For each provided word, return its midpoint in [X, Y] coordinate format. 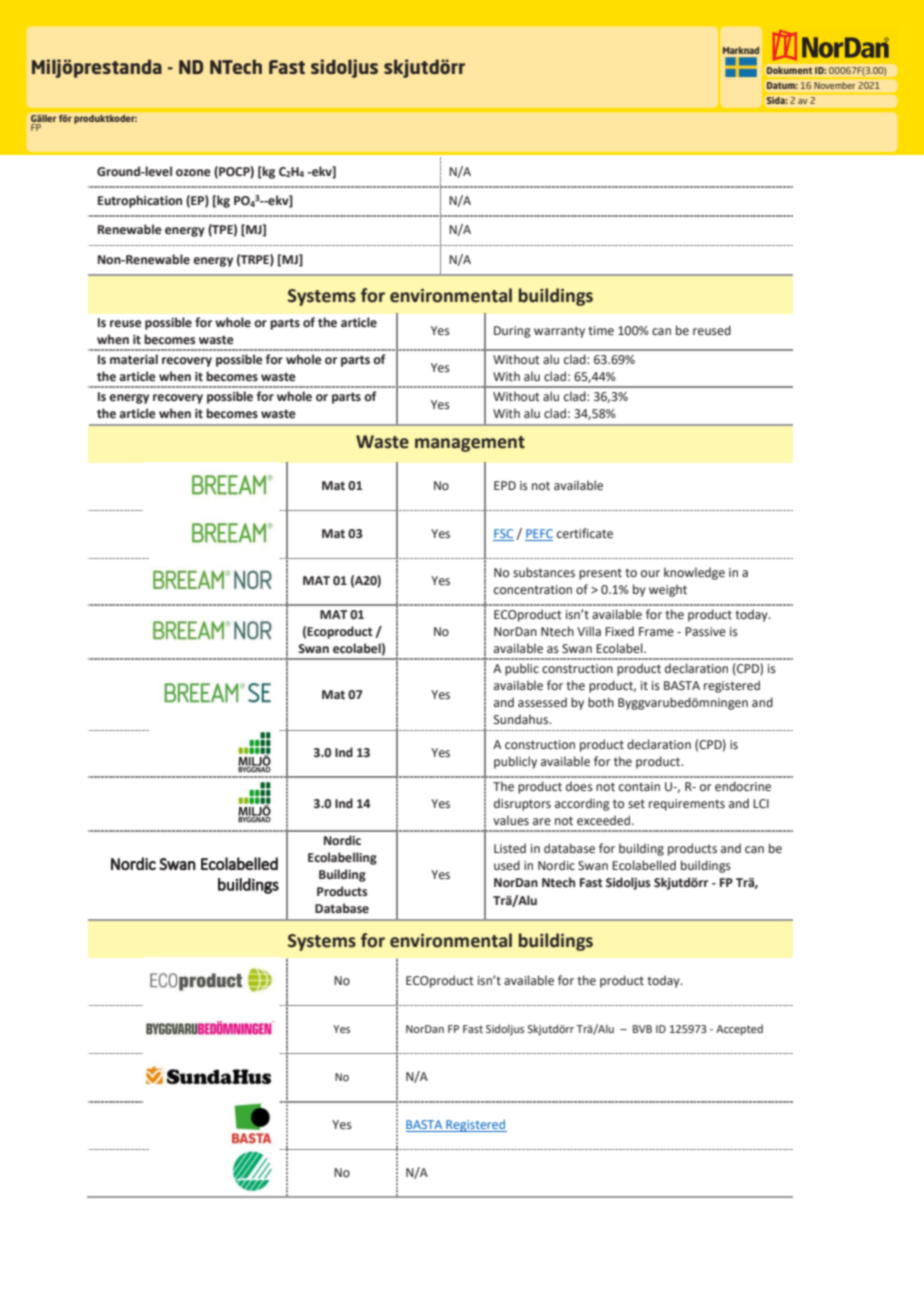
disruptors [522, 804]
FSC [503, 535]
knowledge [694, 573]
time [601, 330]
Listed [510, 848]
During [512, 332]
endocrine [743, 786]
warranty [559, 332]
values [511, 820]
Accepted [739, 1030]
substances [544, 572]
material [134, 359]
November [835, 85]
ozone [193, 173]
